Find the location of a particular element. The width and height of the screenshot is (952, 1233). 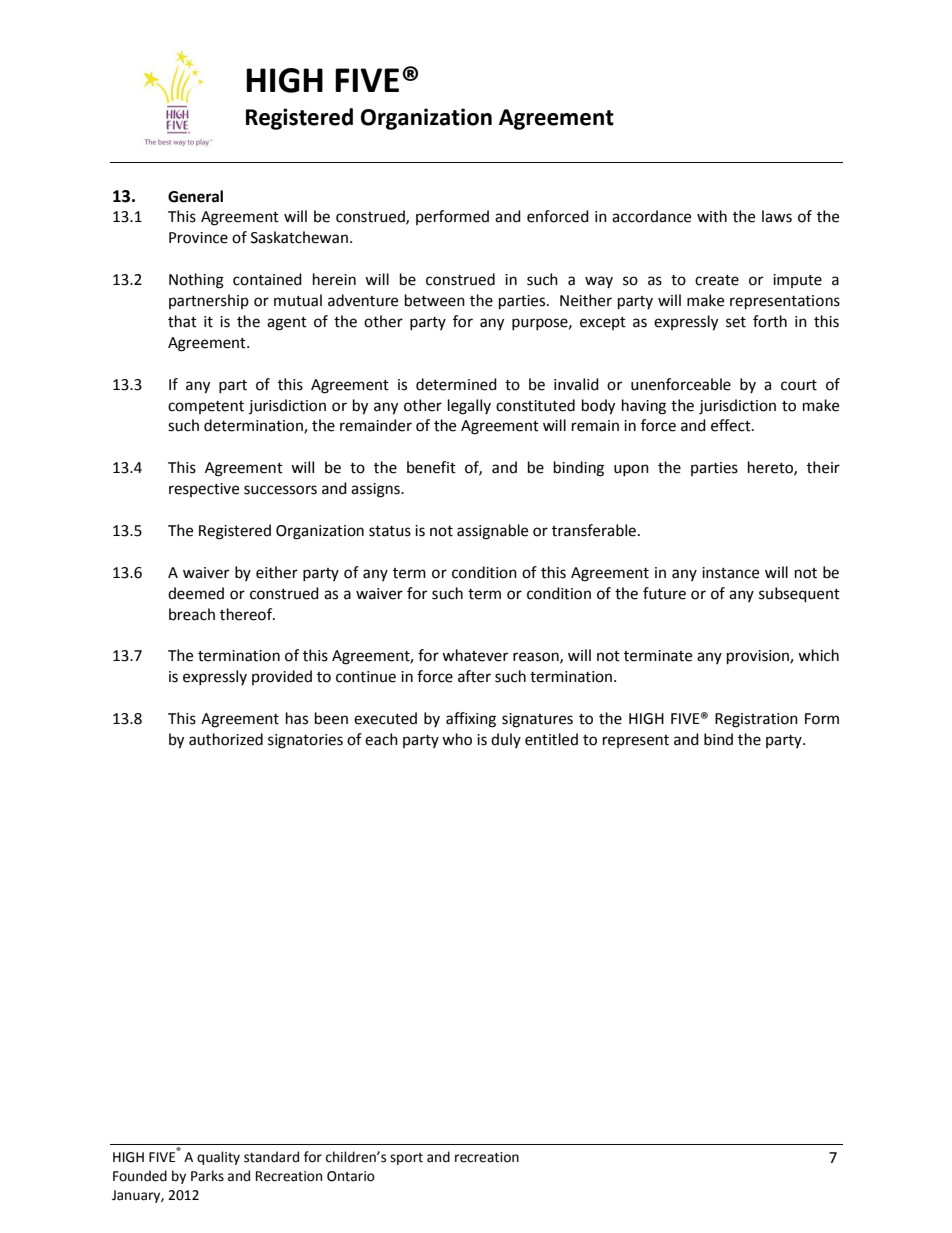

assignable is located at coordinates (492, 532).
